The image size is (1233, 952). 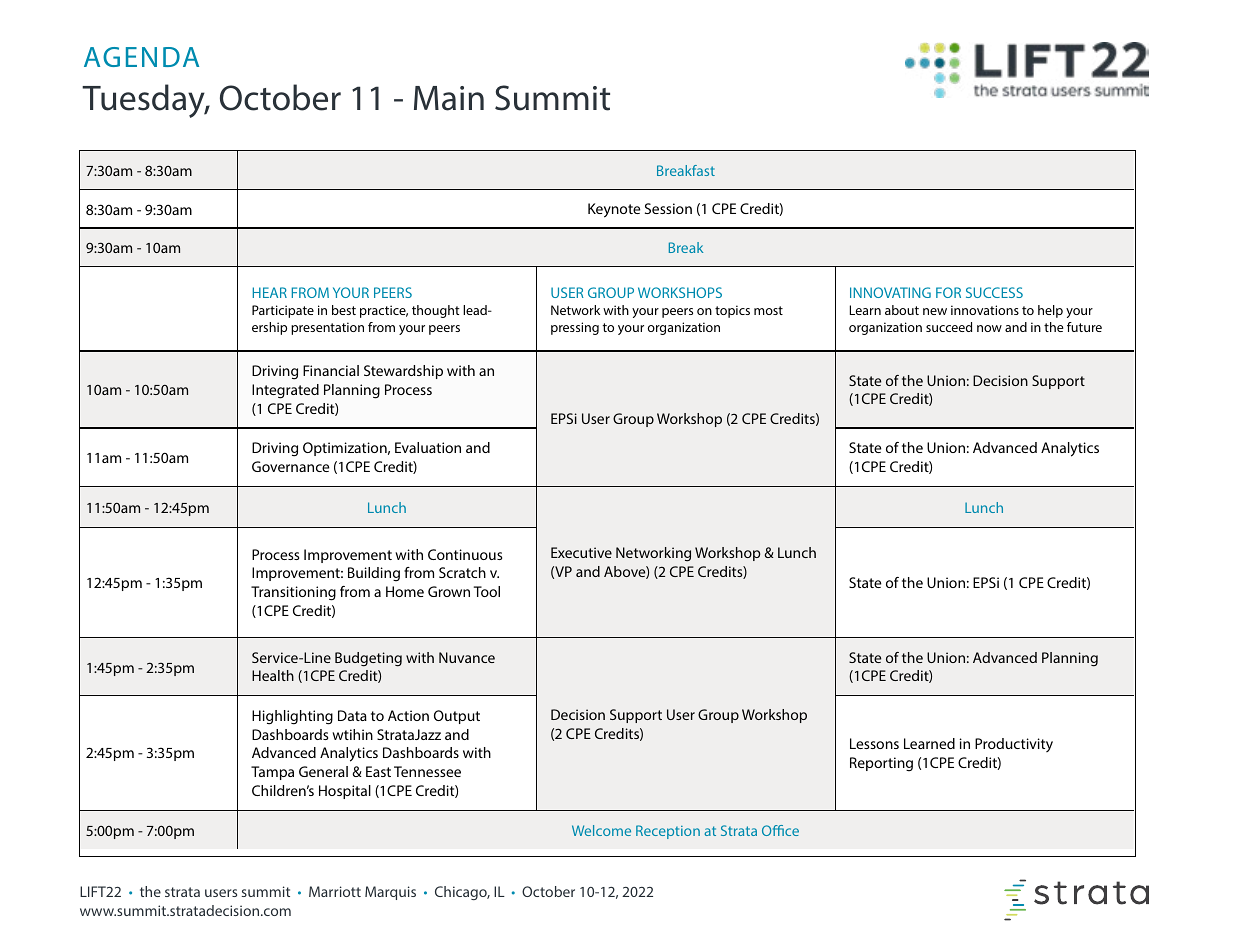 What do you see at coordinates (449, 98) in the screenshot?
I see `Main` at bounding box center [449, 98].
